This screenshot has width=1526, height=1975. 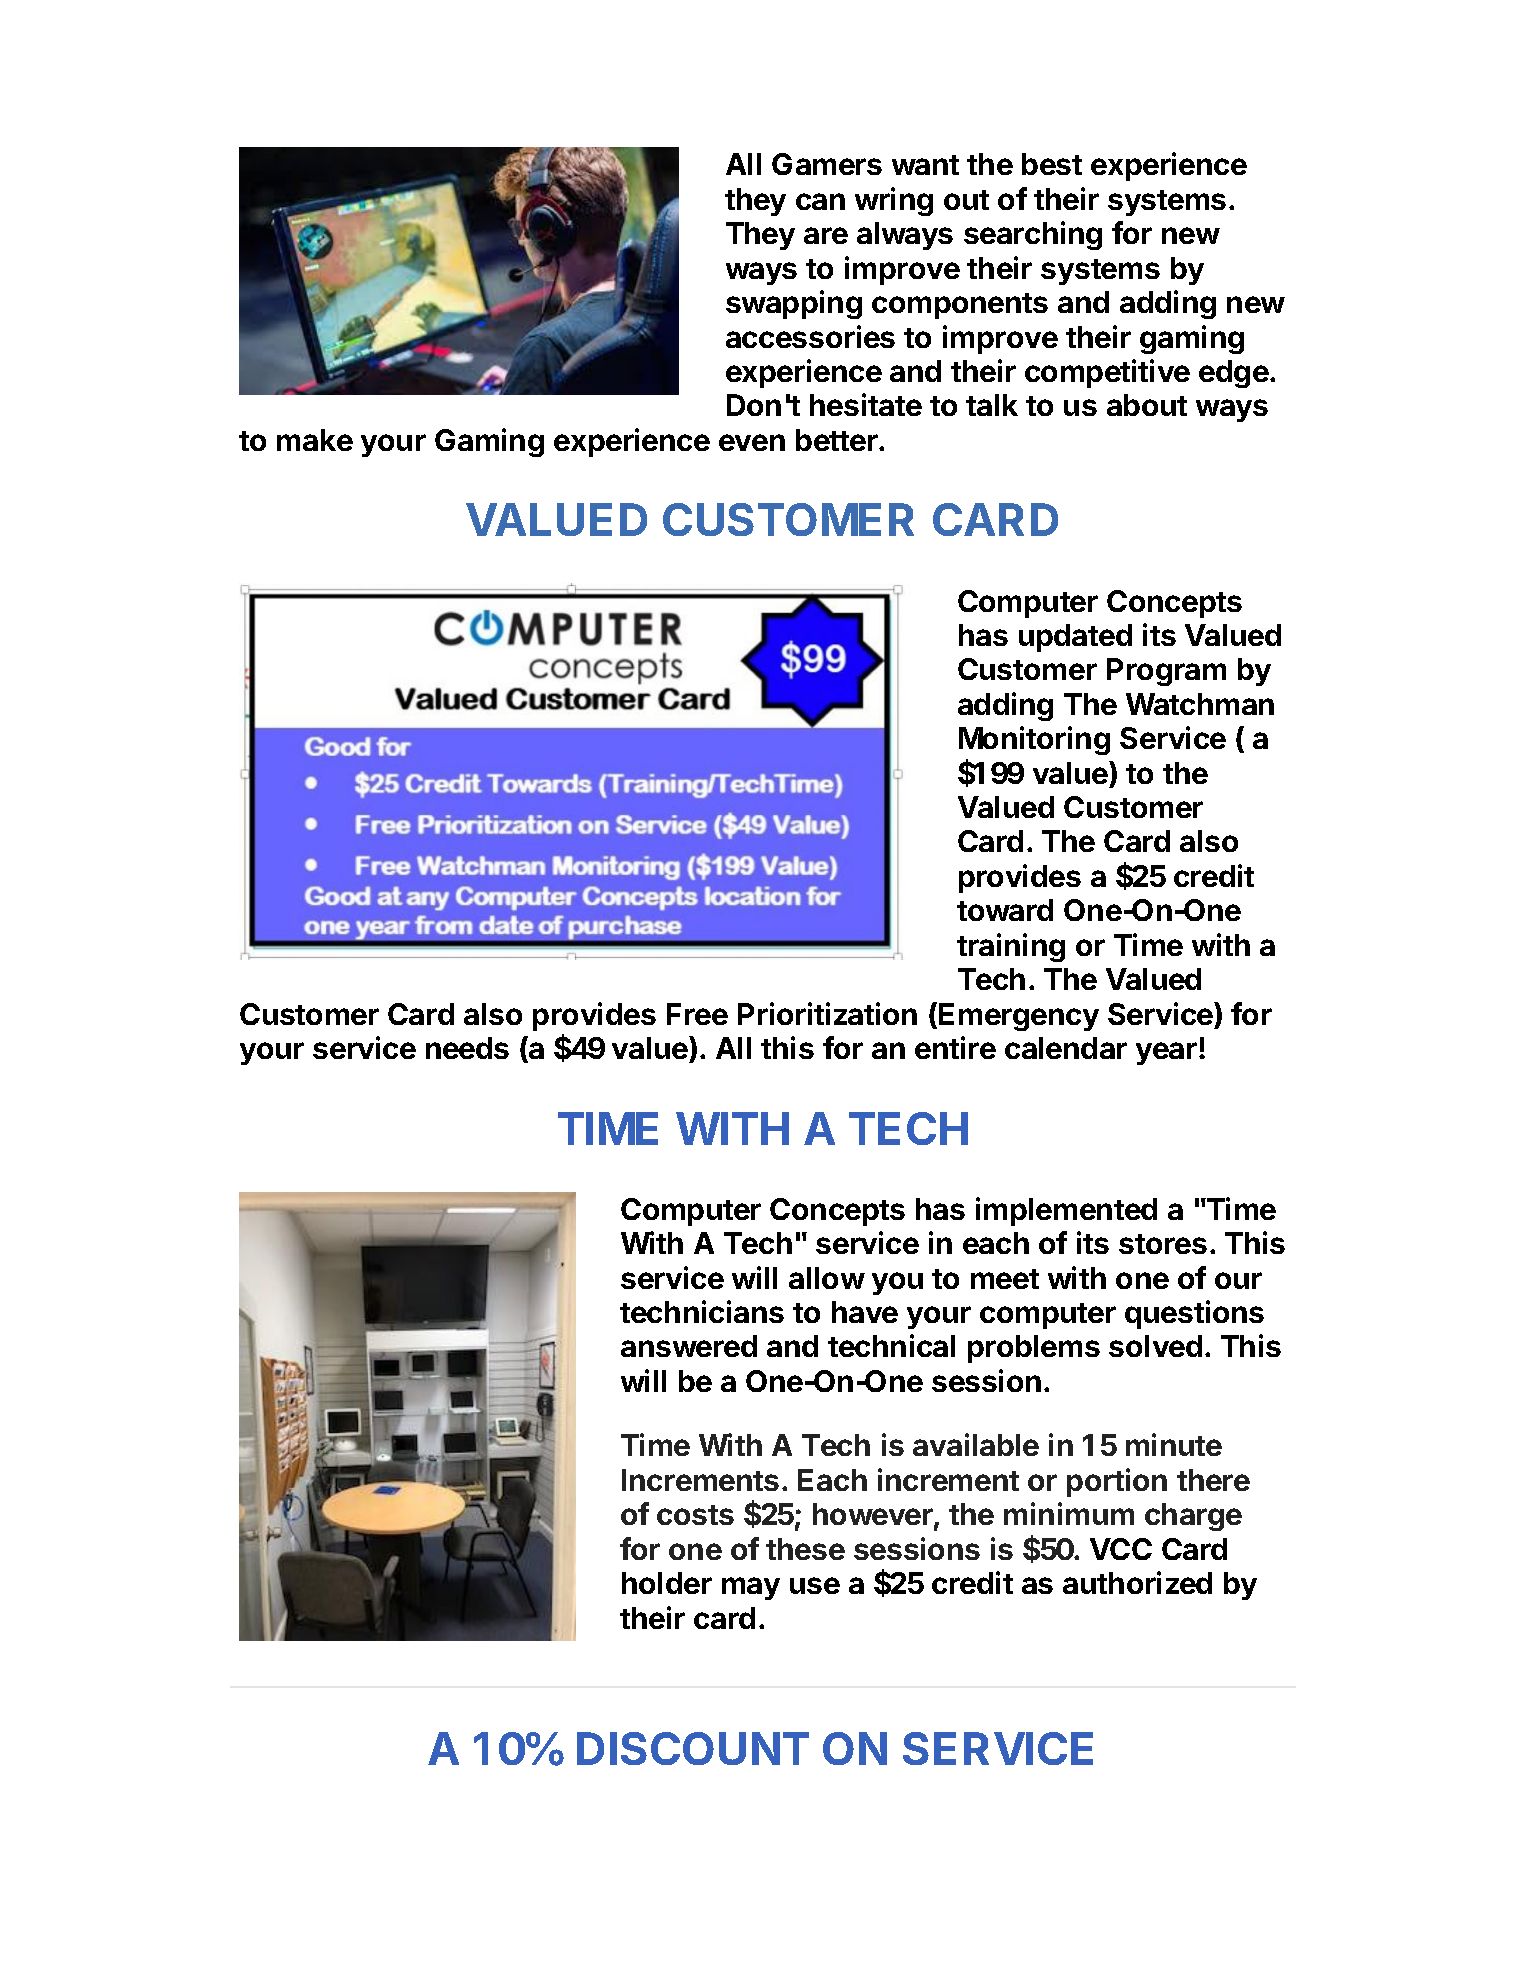 What do you see at coordinates (315, 440) in the screenshot?
I see `make` at bounding box center [315, 440].
